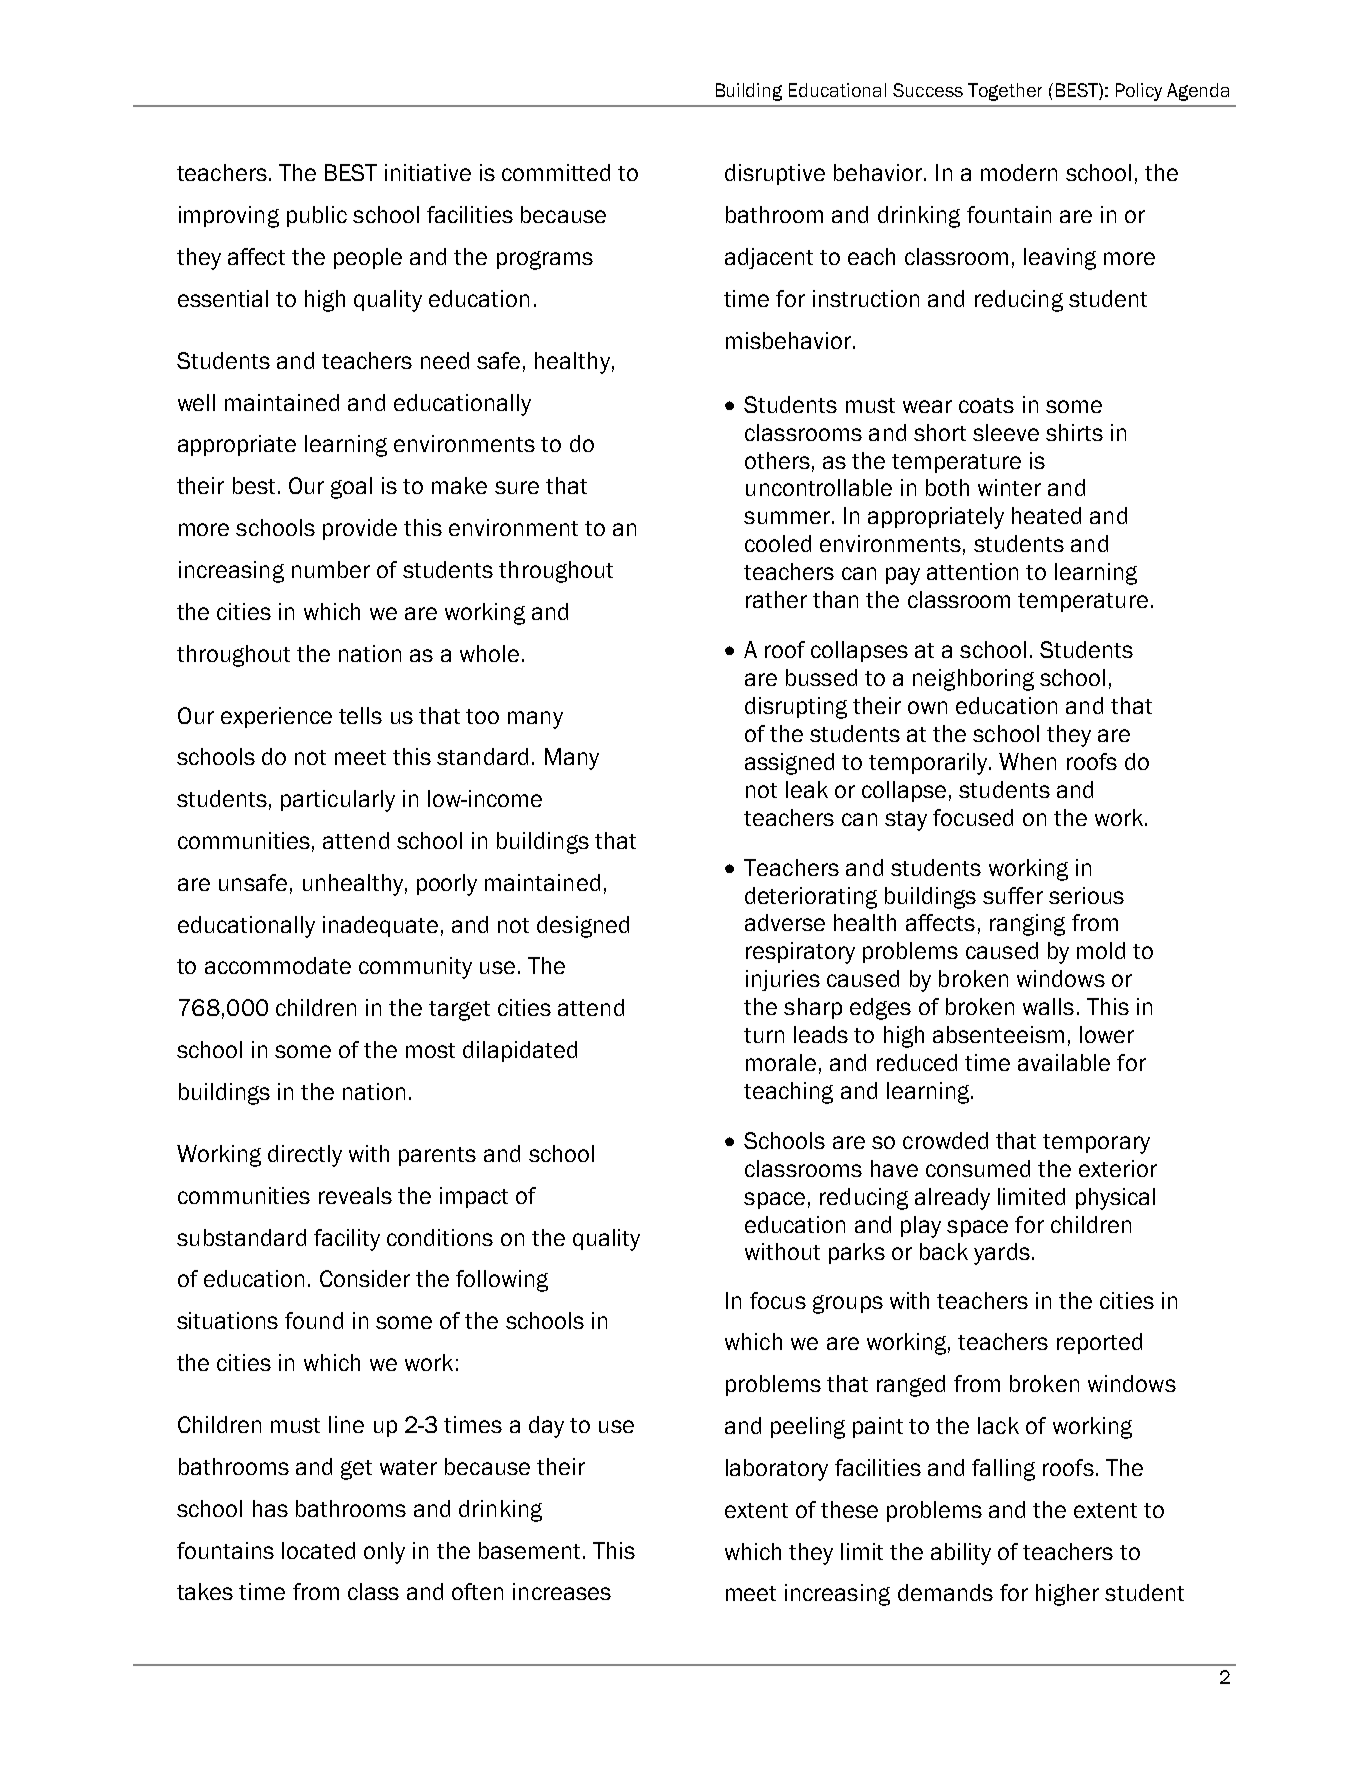 Image resolution: width=1368 pixels, height=1771 pixels. I want to click on heated, so click(1046, 515).
